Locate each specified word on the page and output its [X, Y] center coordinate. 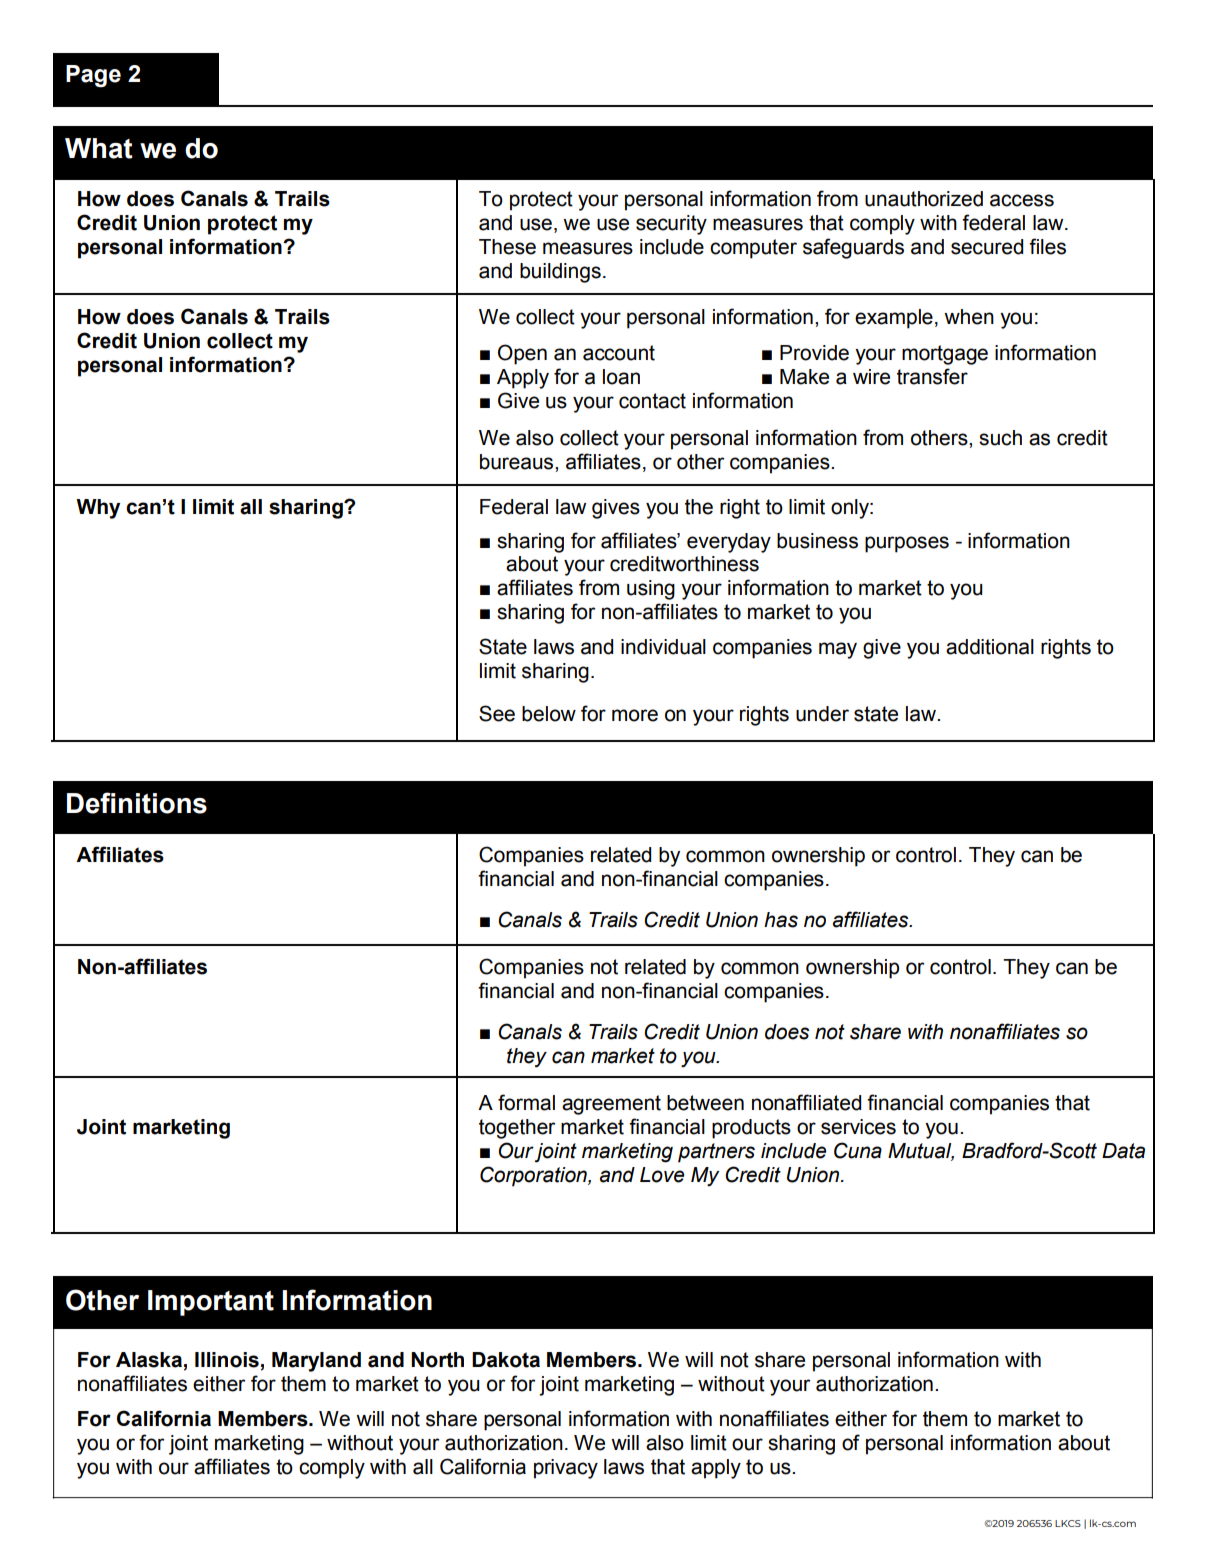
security [671, 225]
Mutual [921, 1152]
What [99, 148]
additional [990, 647]
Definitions [137, 803]
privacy [566, 1469]
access [1022, 200]
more [635, 715]
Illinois [227, 1360]
